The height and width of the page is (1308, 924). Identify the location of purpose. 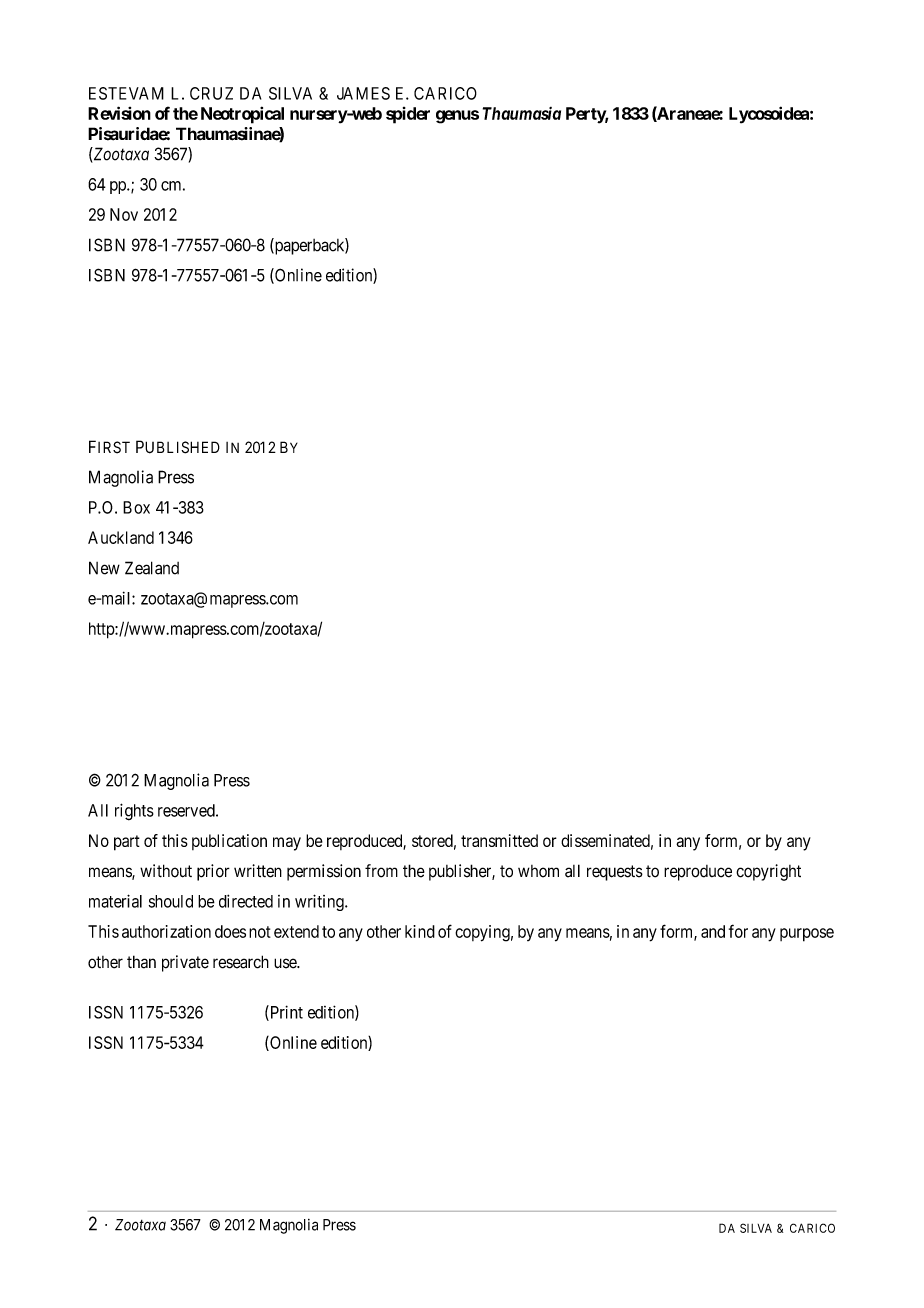
(807, 935).
